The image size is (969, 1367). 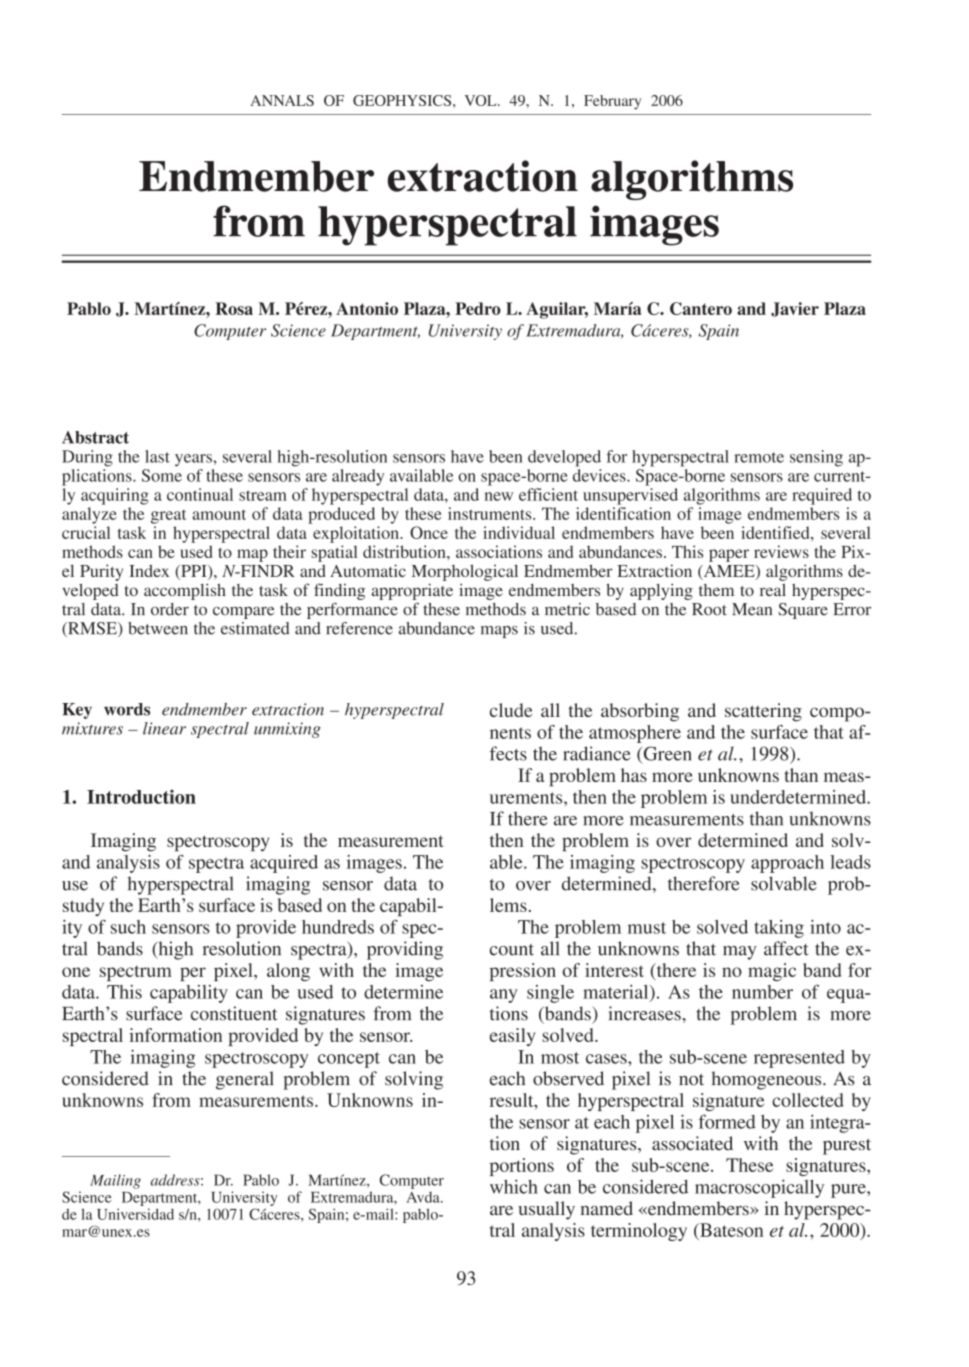 What do you see at coordinates (499, 632) in the image?
I see `maps` at bounding box center [499, 632].
